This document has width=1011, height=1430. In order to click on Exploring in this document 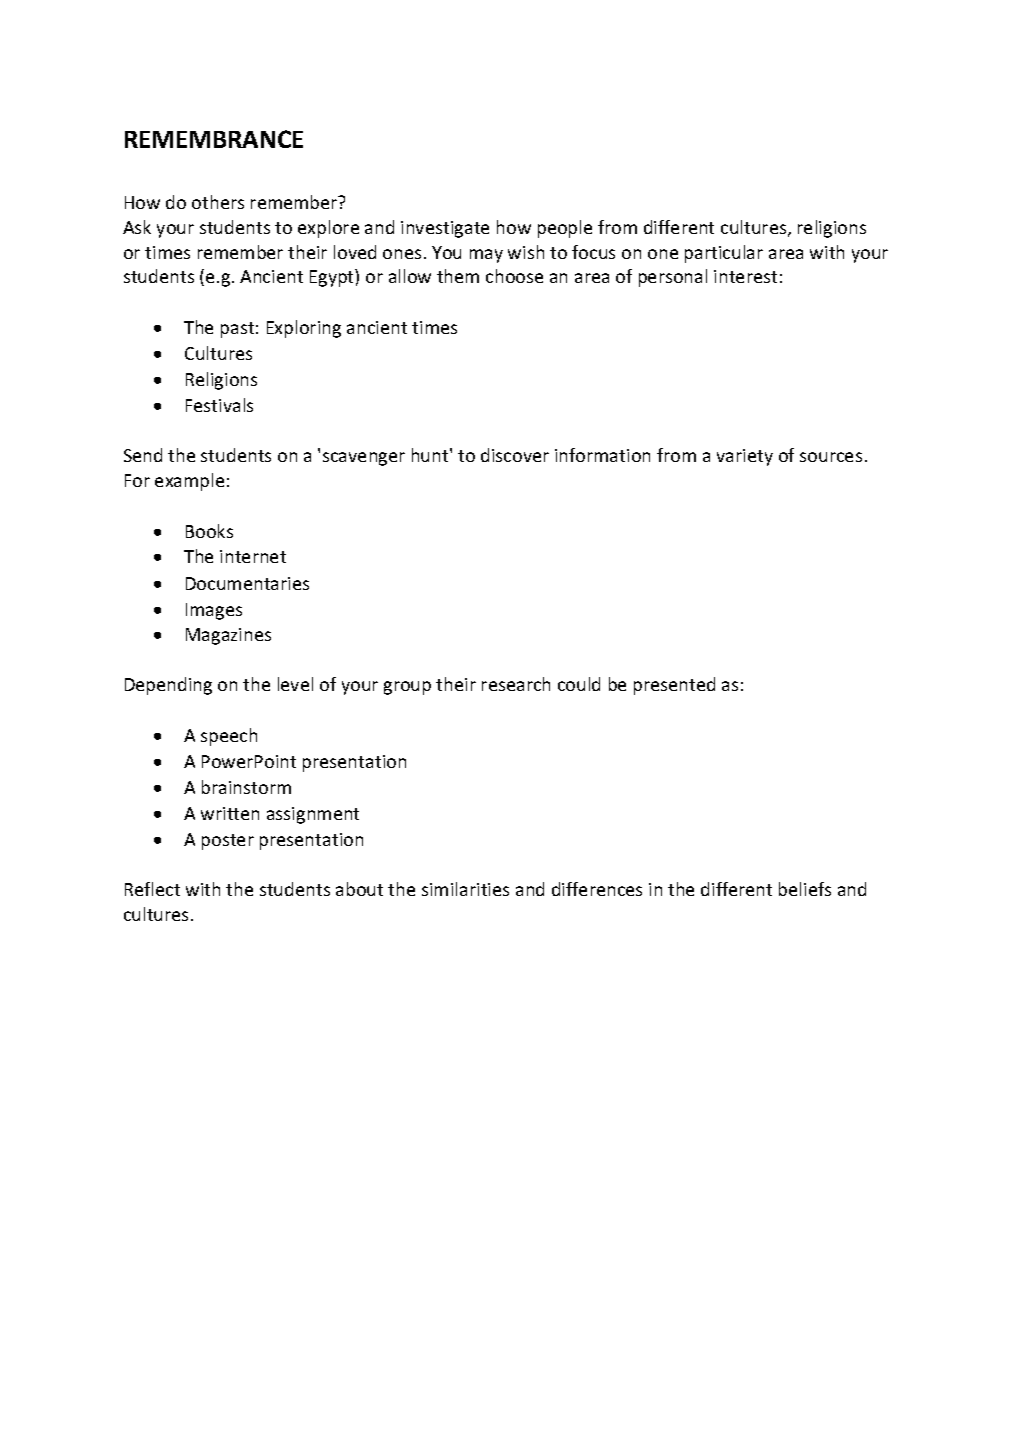, I will do `click(304, 329)`.
